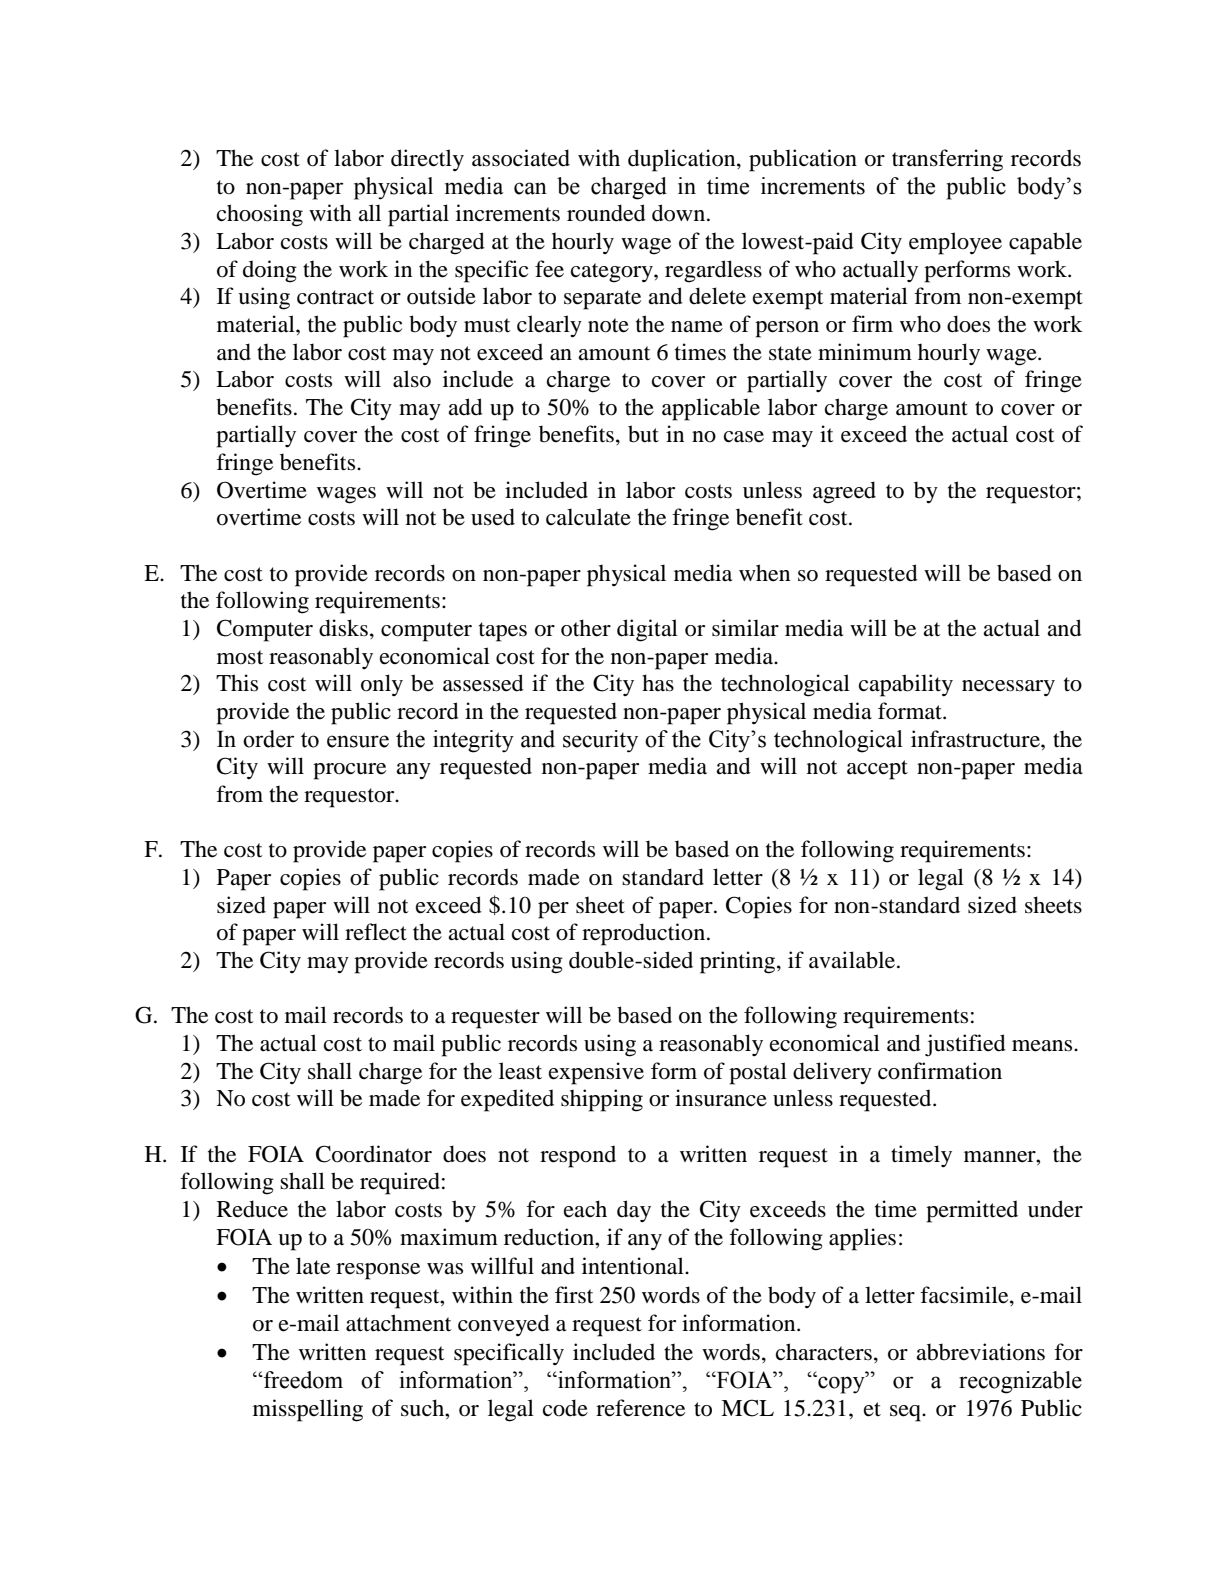  Describe the element at coordinates (349, 771) in the screenshot. I see `procure` at that location.
